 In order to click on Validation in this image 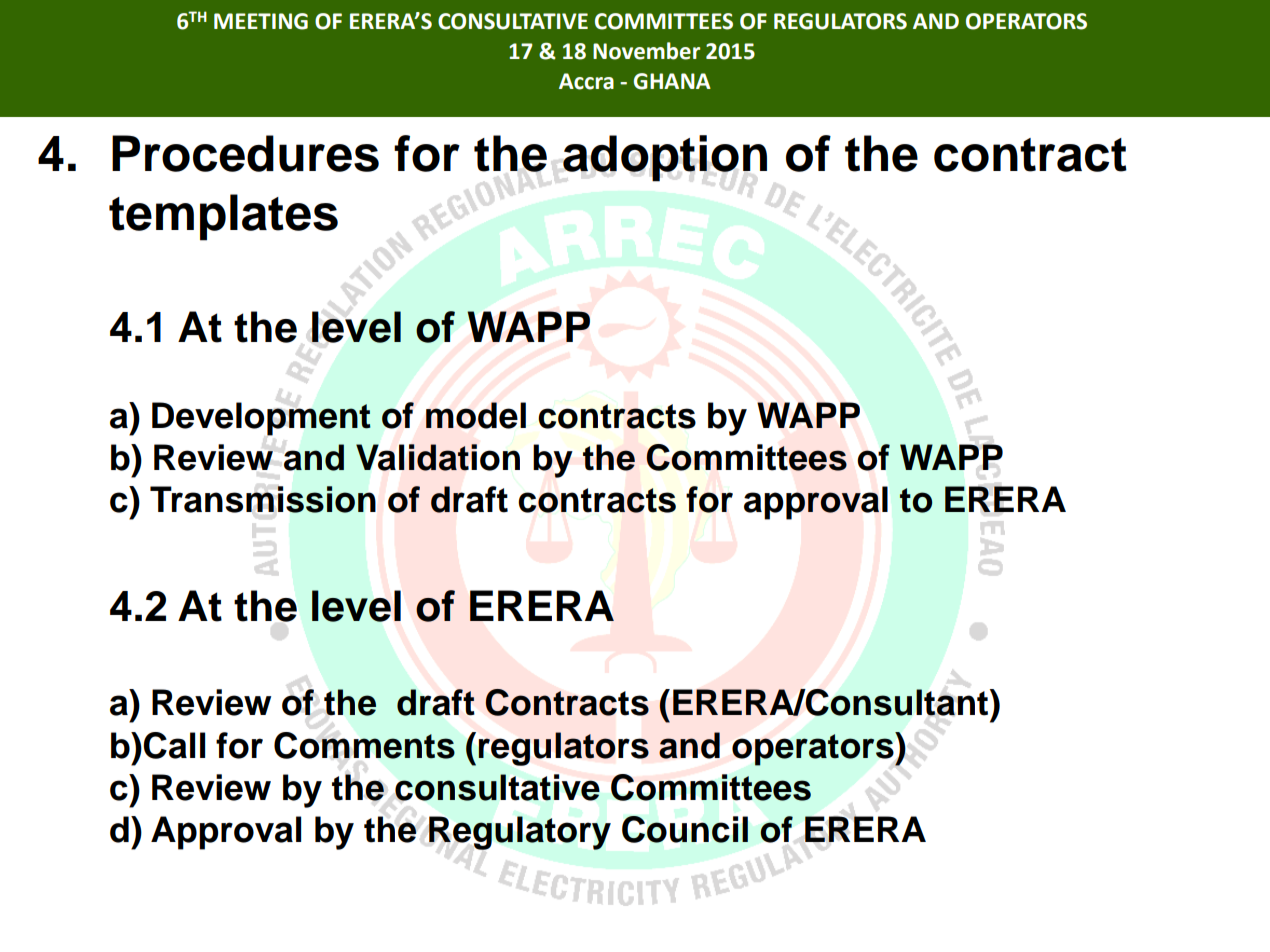, I will do `click(438, 457)`.
